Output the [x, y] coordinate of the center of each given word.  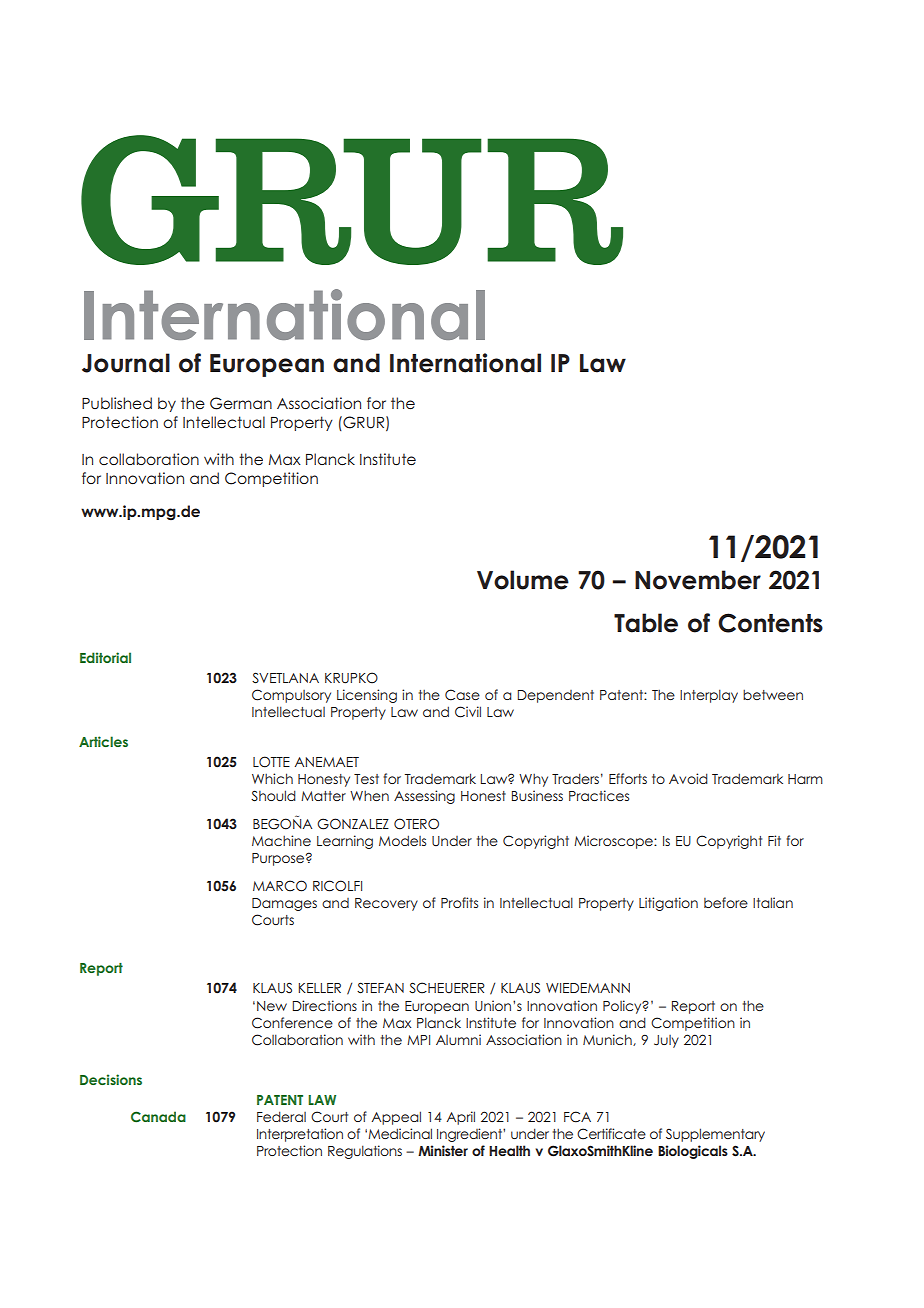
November [698, 580]
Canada [158, 1117]
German [241, 403]
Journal [126, 363]
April [460, 1118]
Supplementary [715, 1135]
